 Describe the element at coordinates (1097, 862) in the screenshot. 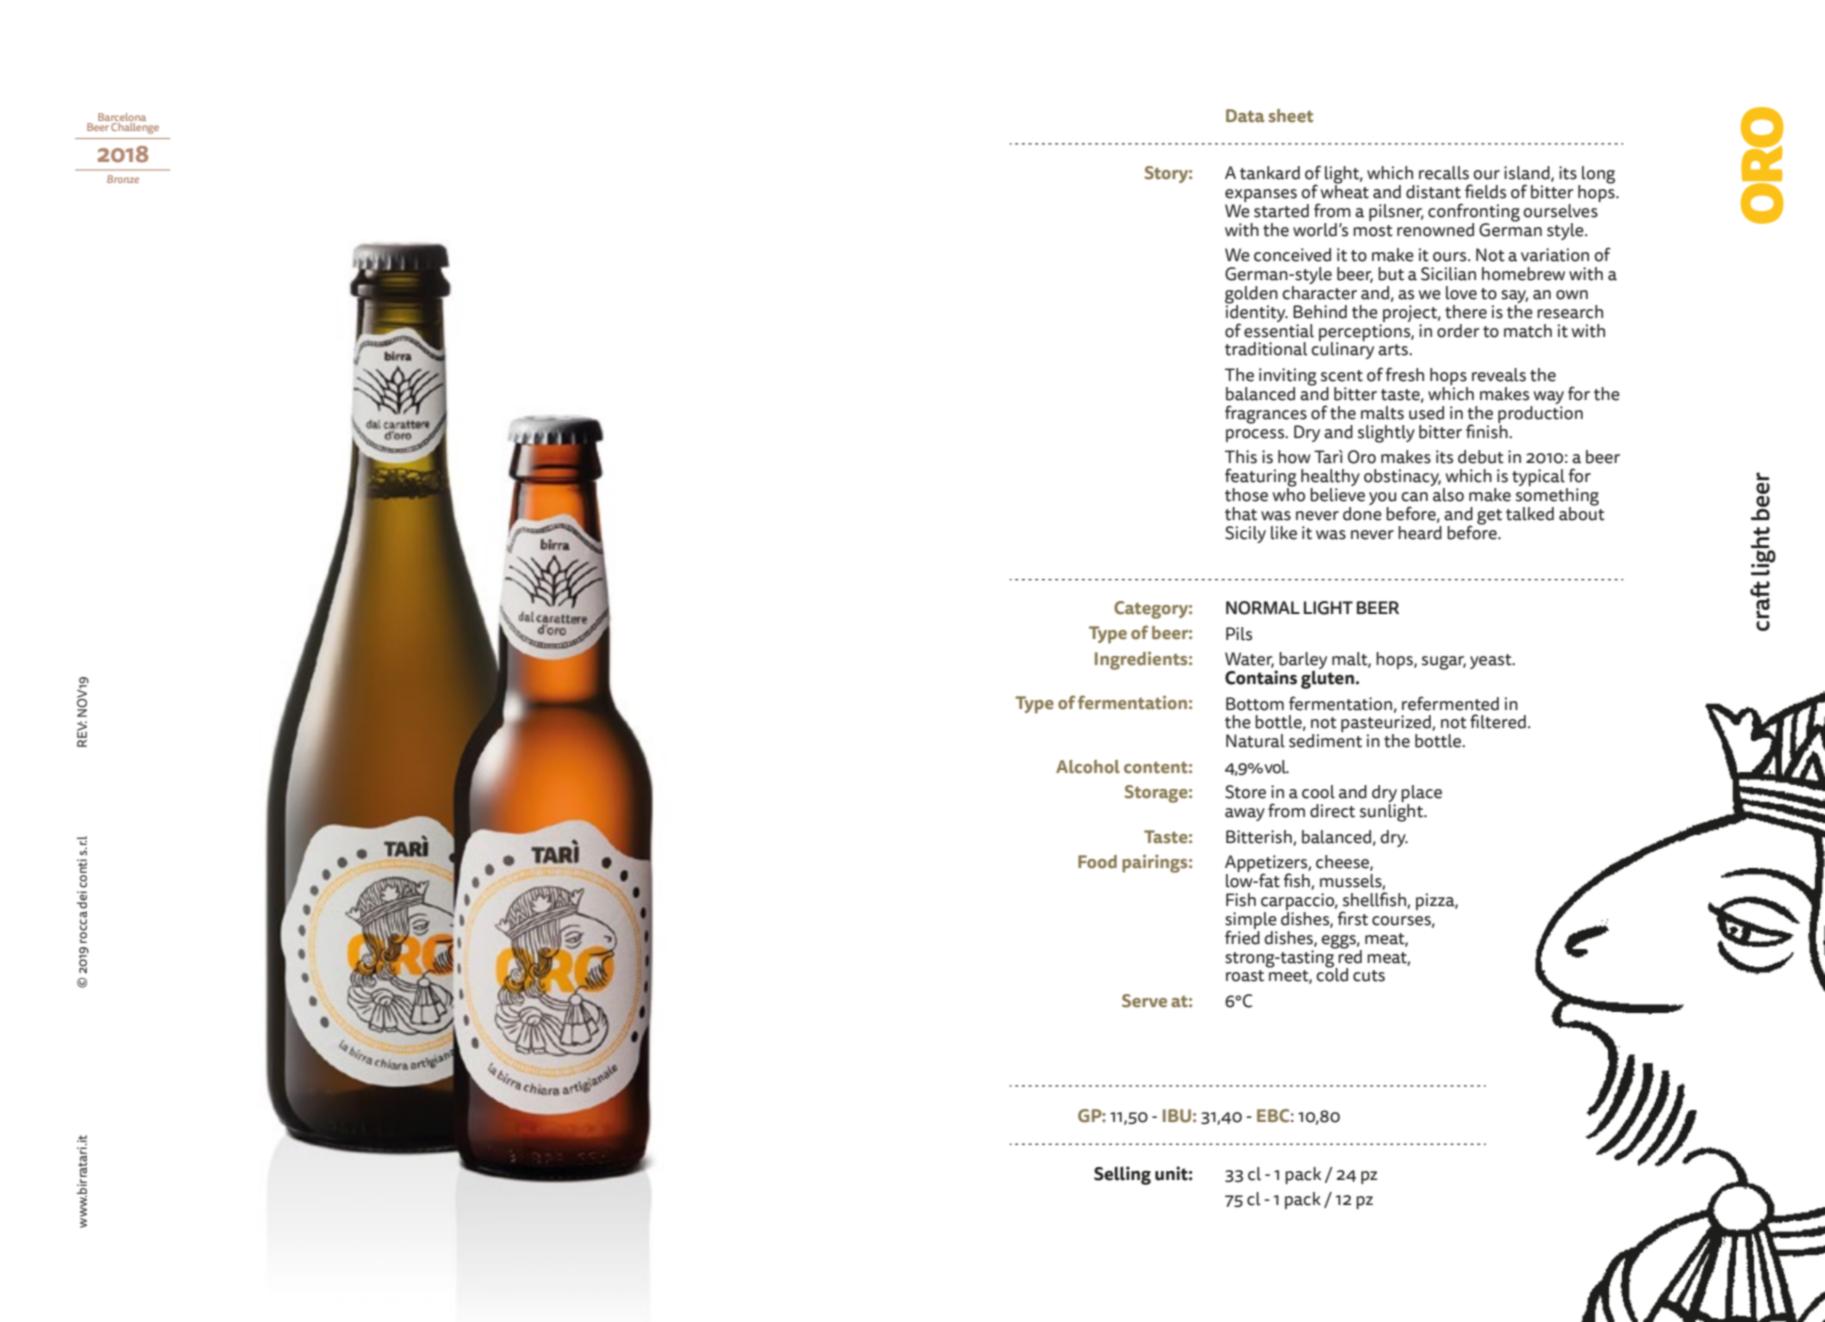

I see `Food` at that location.
